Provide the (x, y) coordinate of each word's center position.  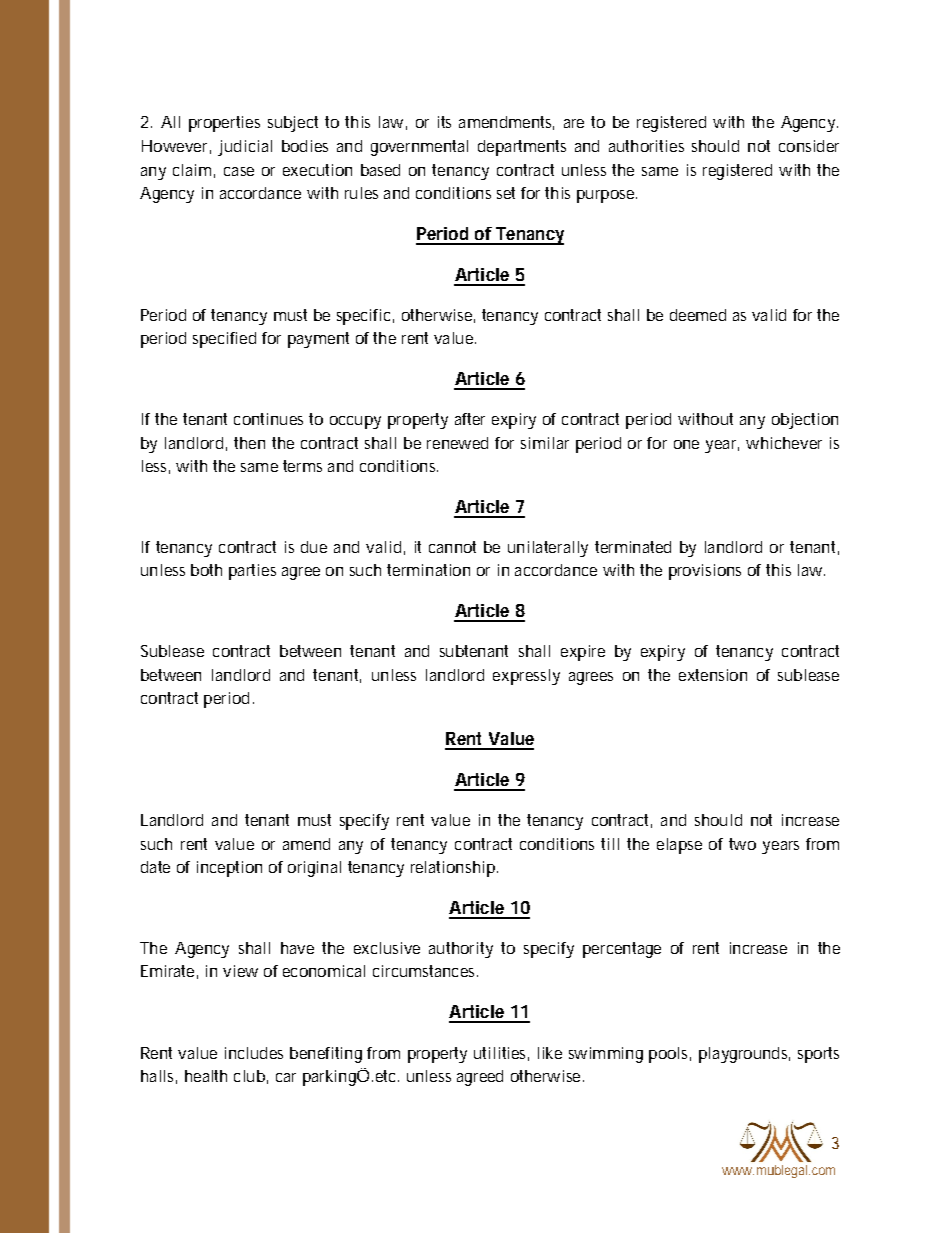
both (206, 570)
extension (713, 675)
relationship (454, 869)
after (470, 419)
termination (428, 570)
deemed (698, 315)
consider (809, 146)
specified (224, 340)
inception (229, 869)
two (742, 844)
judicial (245, 148)
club (251, 1077)
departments (522, 148)
